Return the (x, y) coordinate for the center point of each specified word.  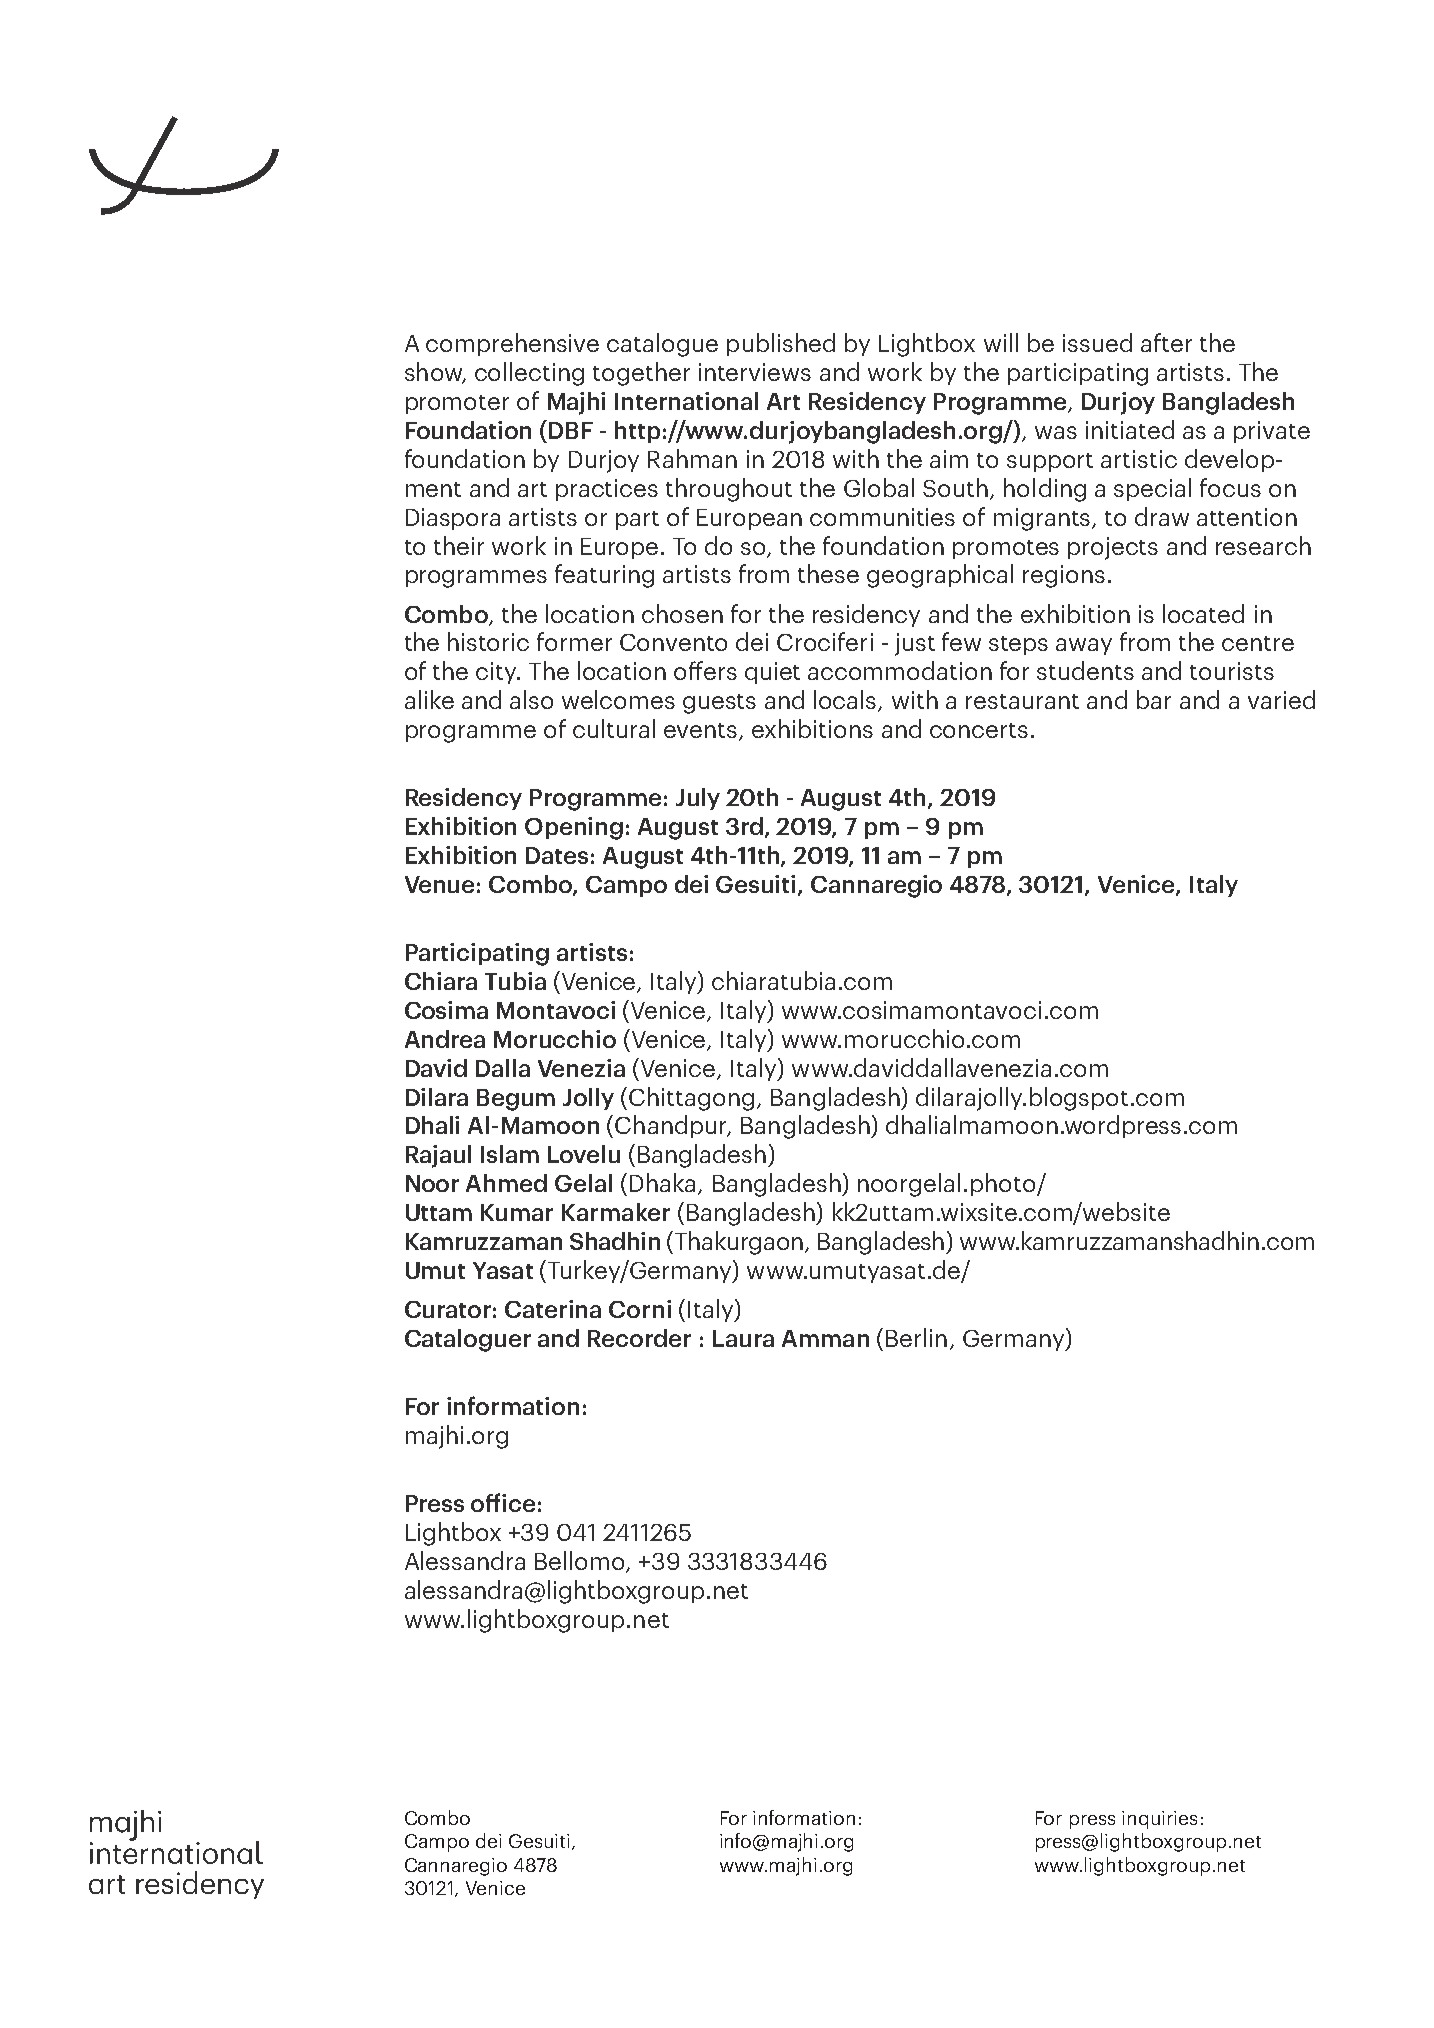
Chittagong (691, 1099)
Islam (510, 1154)
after (1166, 342)
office (503, 1502)
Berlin (916, 1337)
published (781, 344)
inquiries (1159, 1820)
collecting (529, 374)
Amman (825, 1338)
